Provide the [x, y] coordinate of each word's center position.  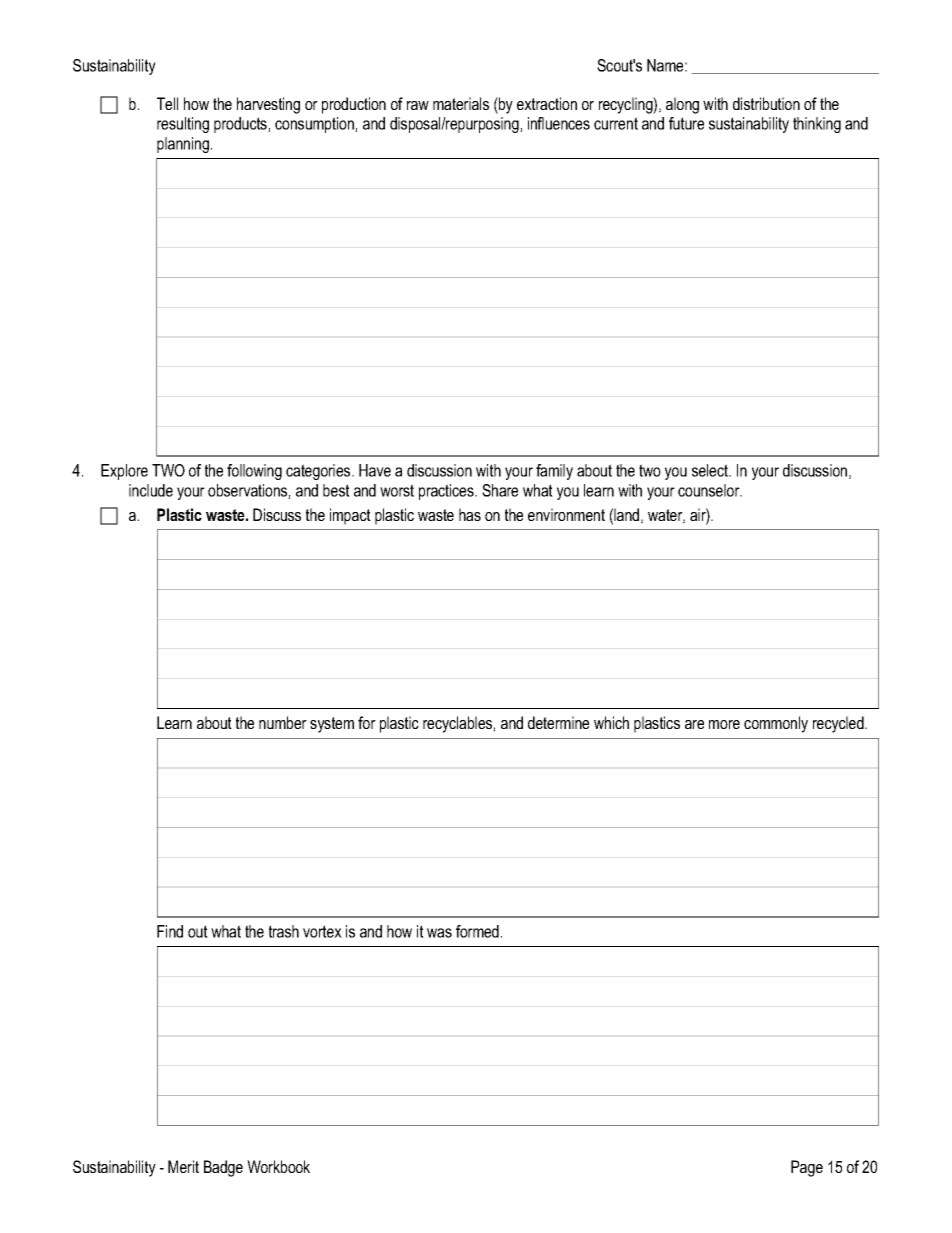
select [711, 470]
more [724, 724]
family [554, 472]
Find [170, 931]
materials [461, 103]
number [283, 722]
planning [183, 145]
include [151, 490]
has [470, 514]
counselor [710, 490]
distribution [766, 103]
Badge [223, 1168]
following [254, 472]
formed [477, 931]
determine [558, 722]
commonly [776, 724]
